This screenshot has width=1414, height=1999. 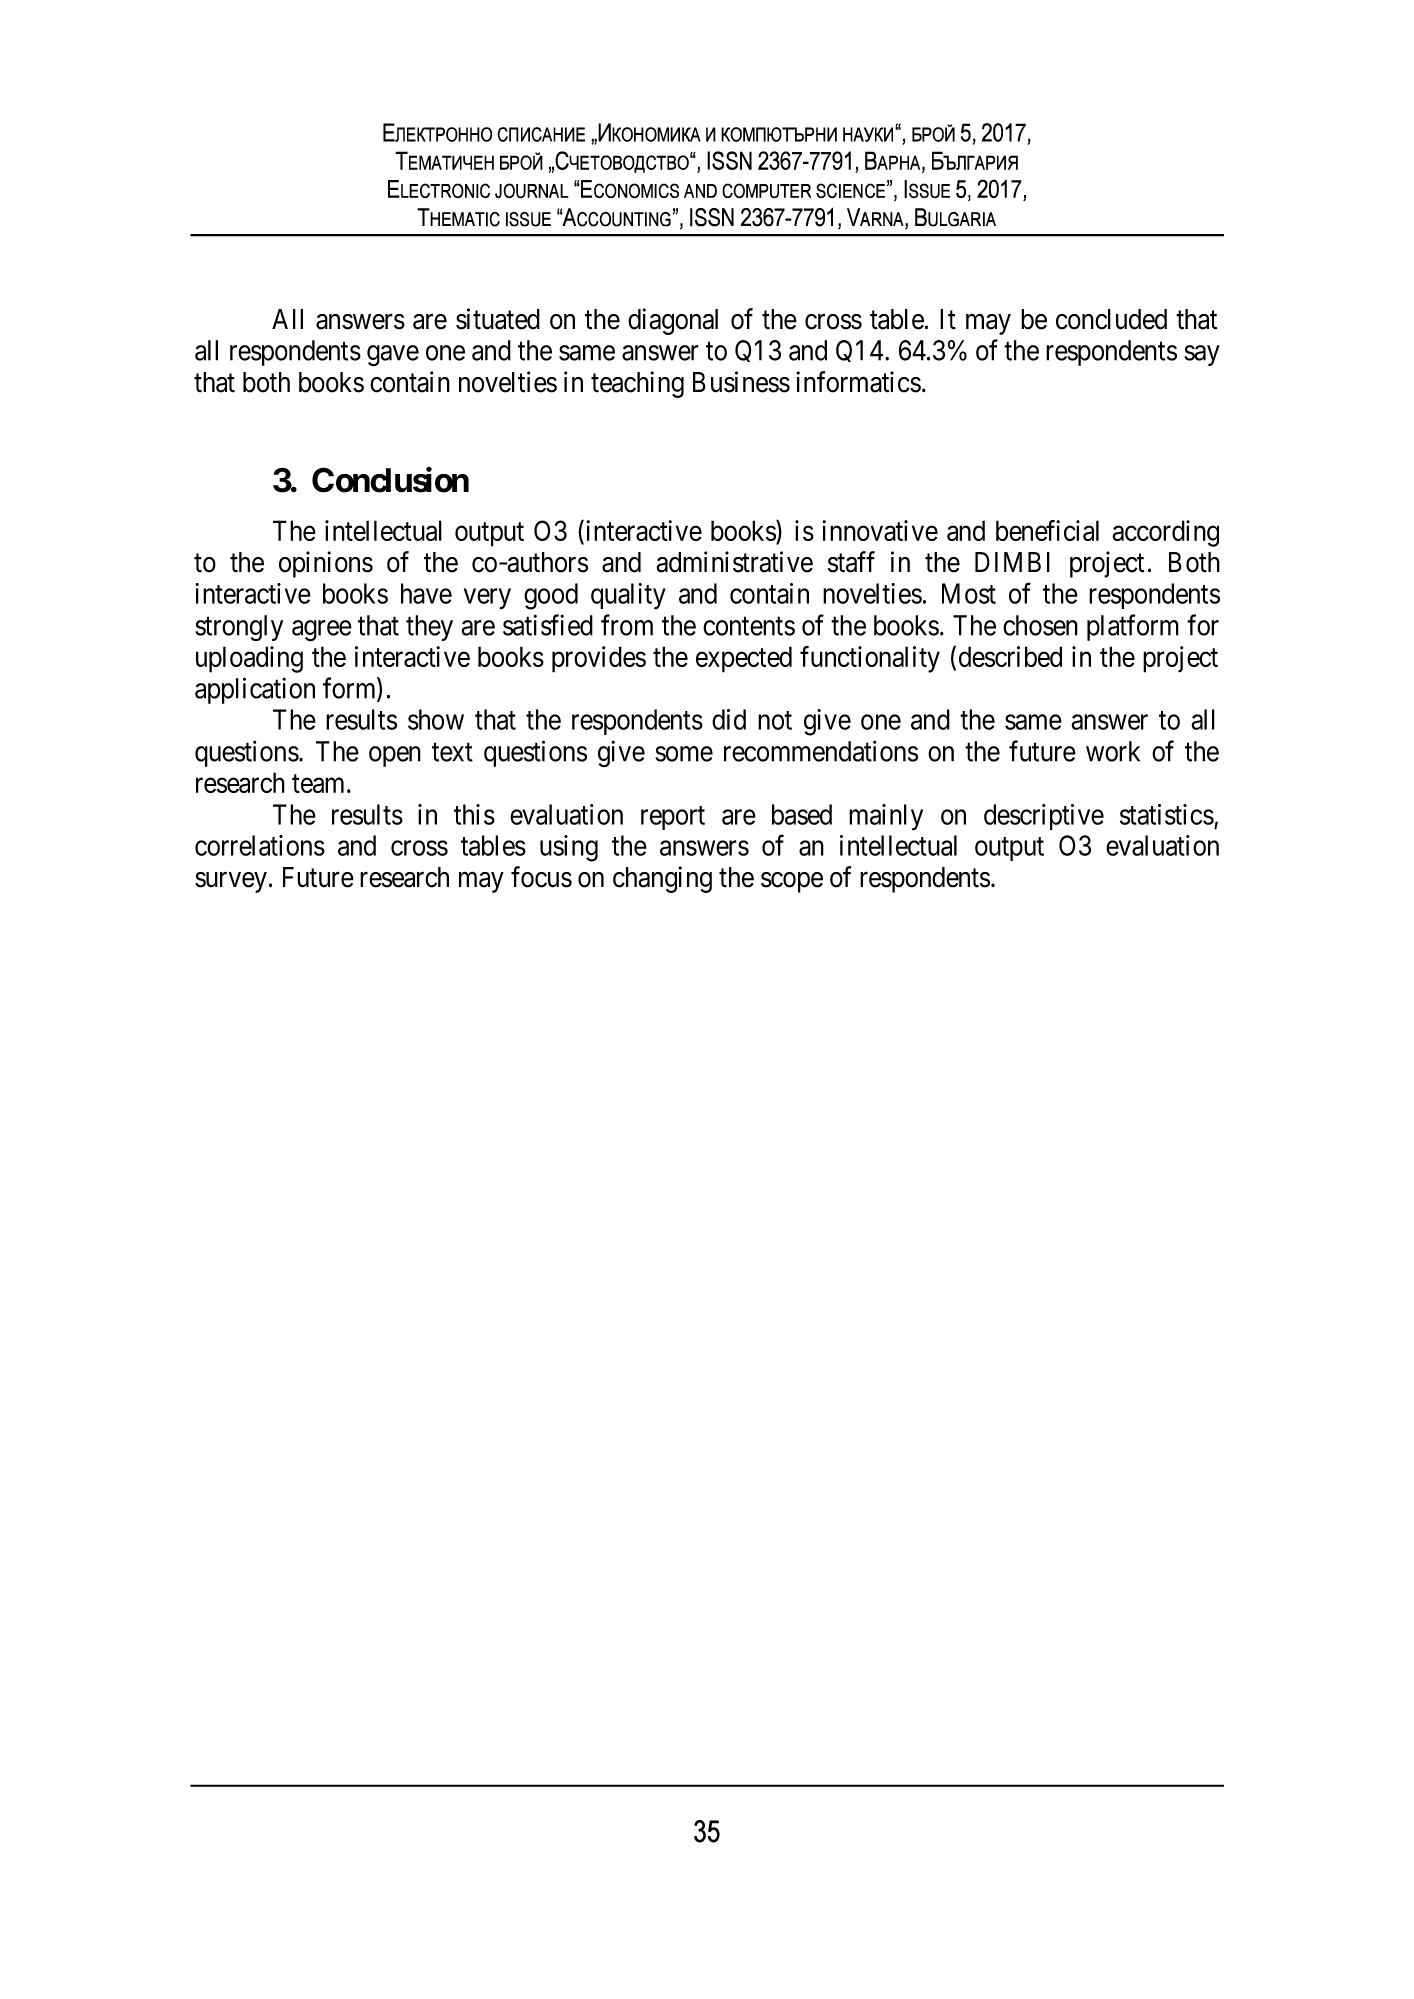 I want to click on expected, so click(x=744, y=659).
